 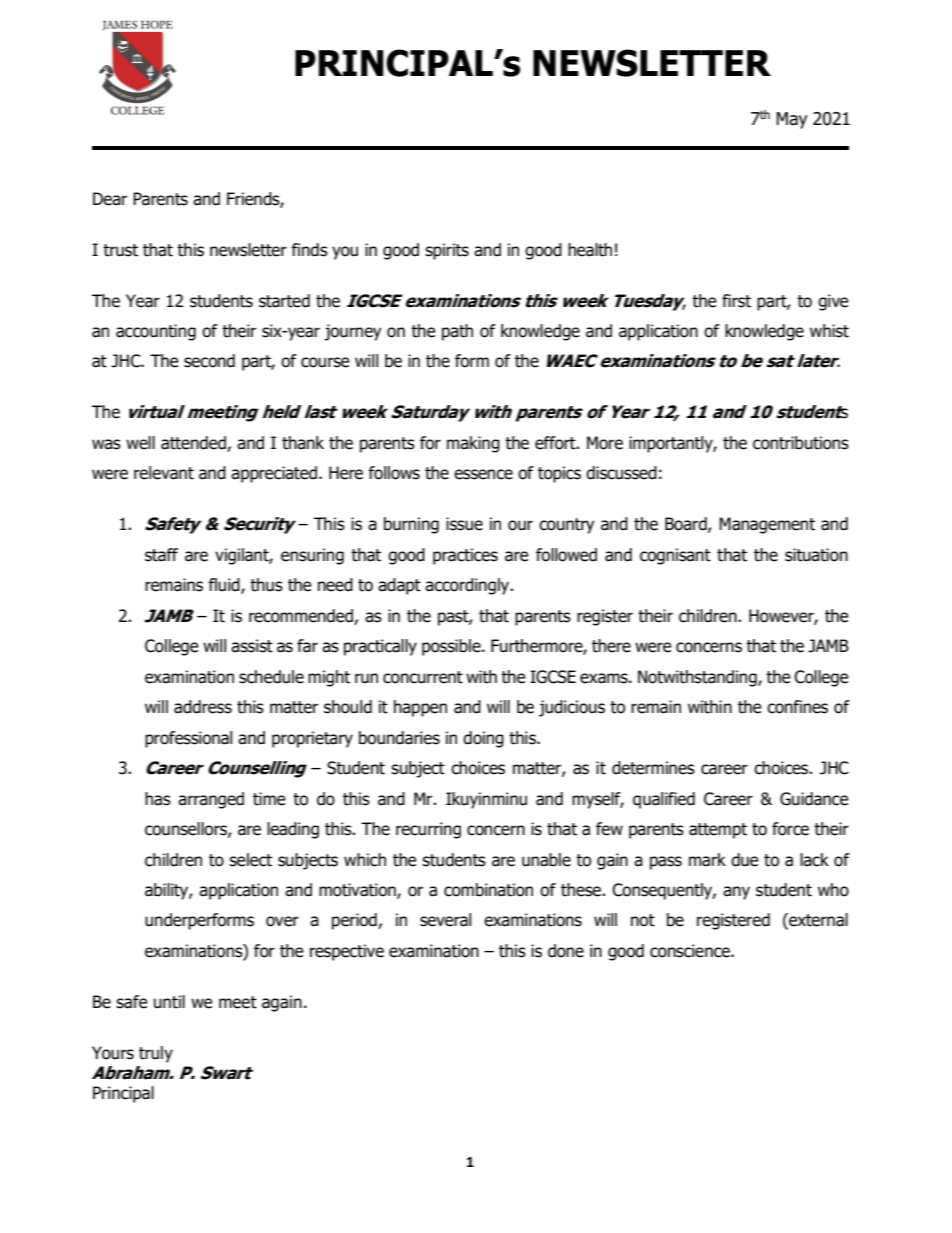 What do you see at coordinates (483, 739) in the document?
I see `doing` at bounding box center [483, 739].
